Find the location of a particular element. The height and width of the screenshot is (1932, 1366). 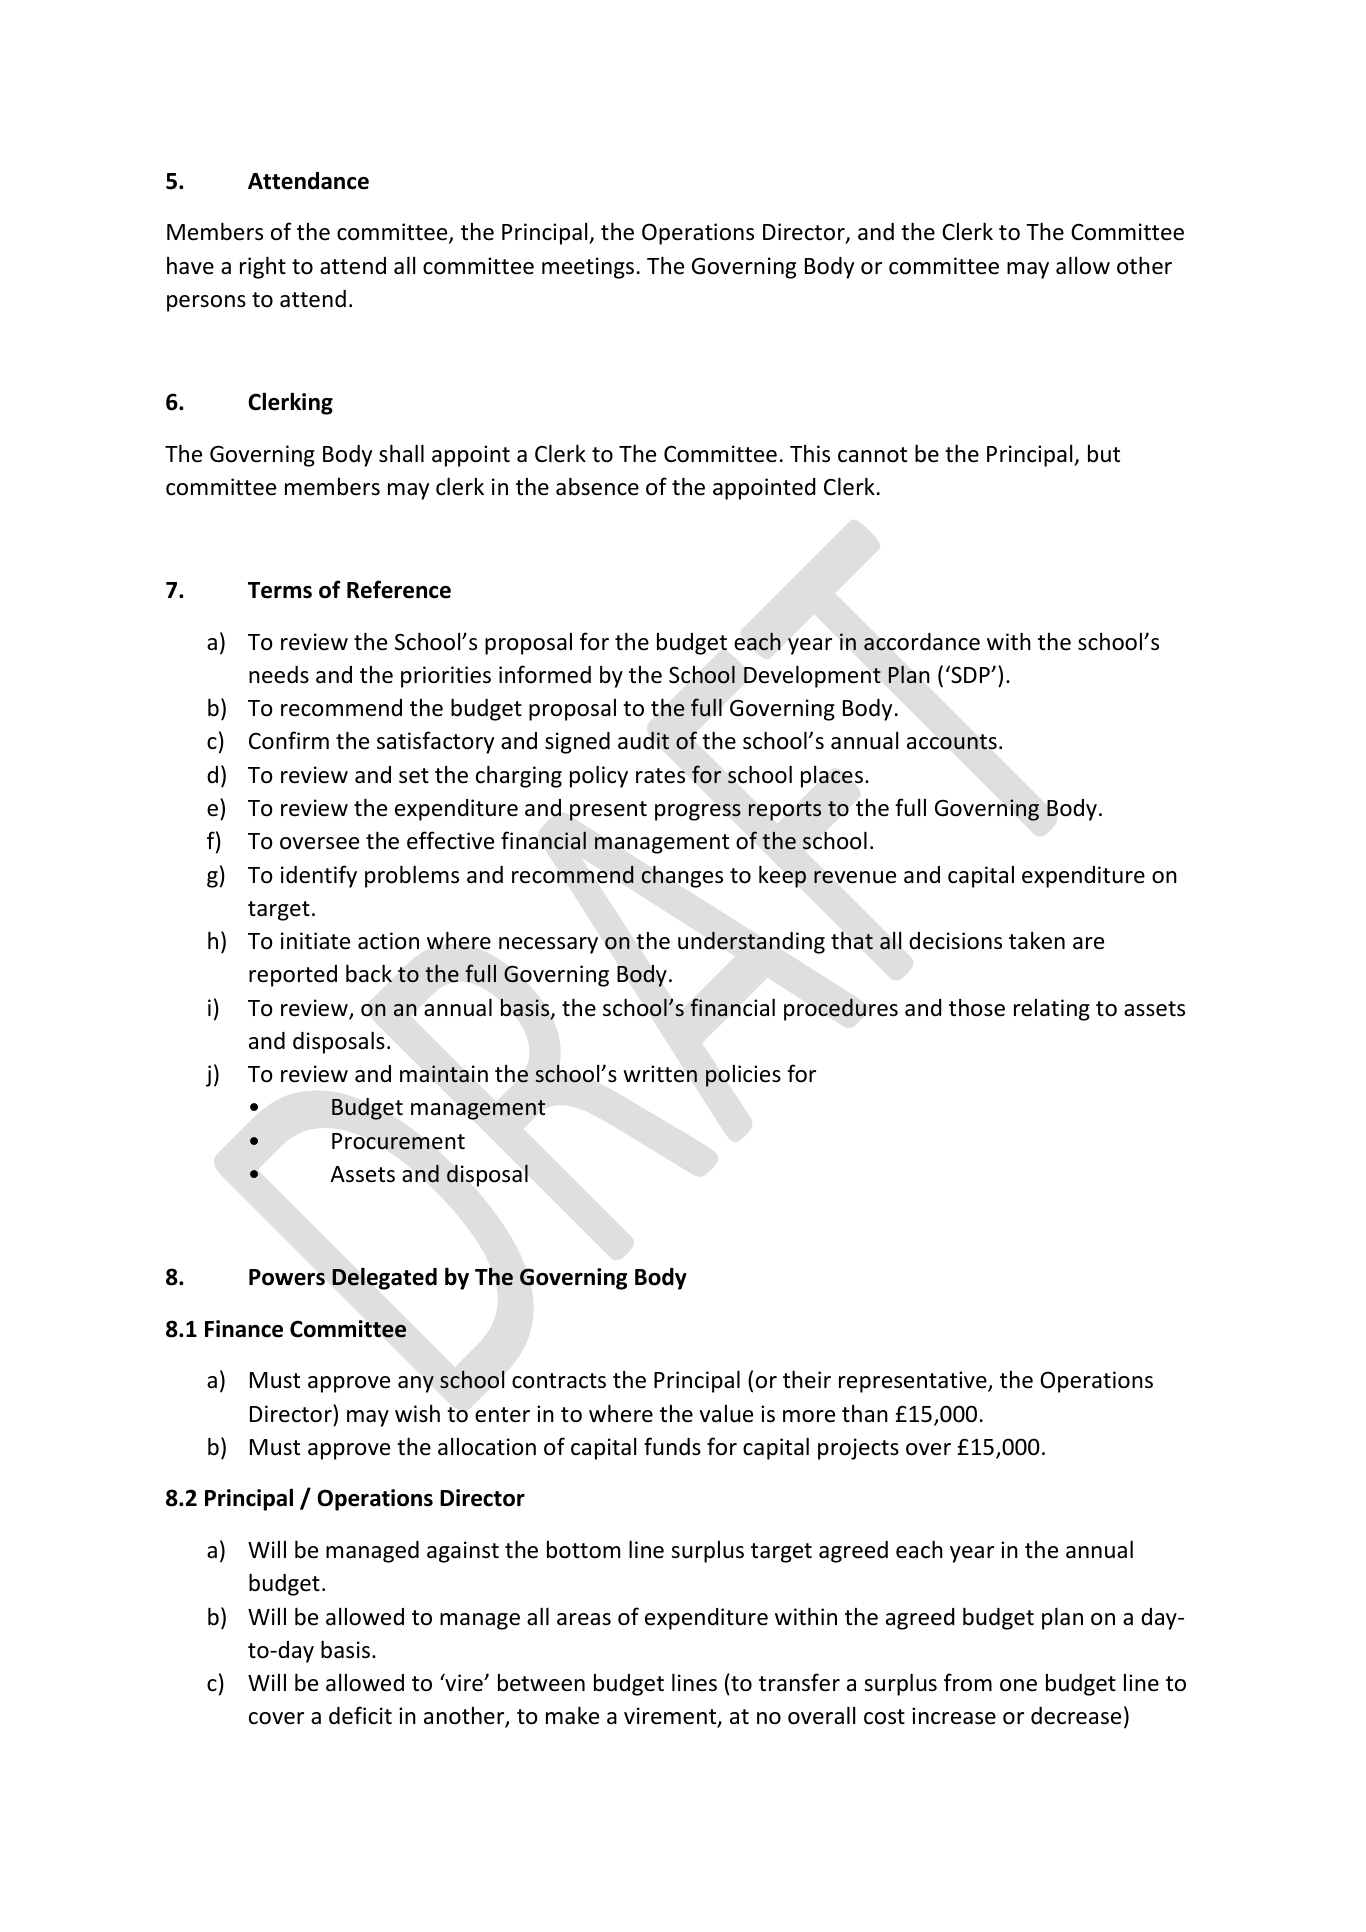

Terms is located at coordinates (280, 590).
